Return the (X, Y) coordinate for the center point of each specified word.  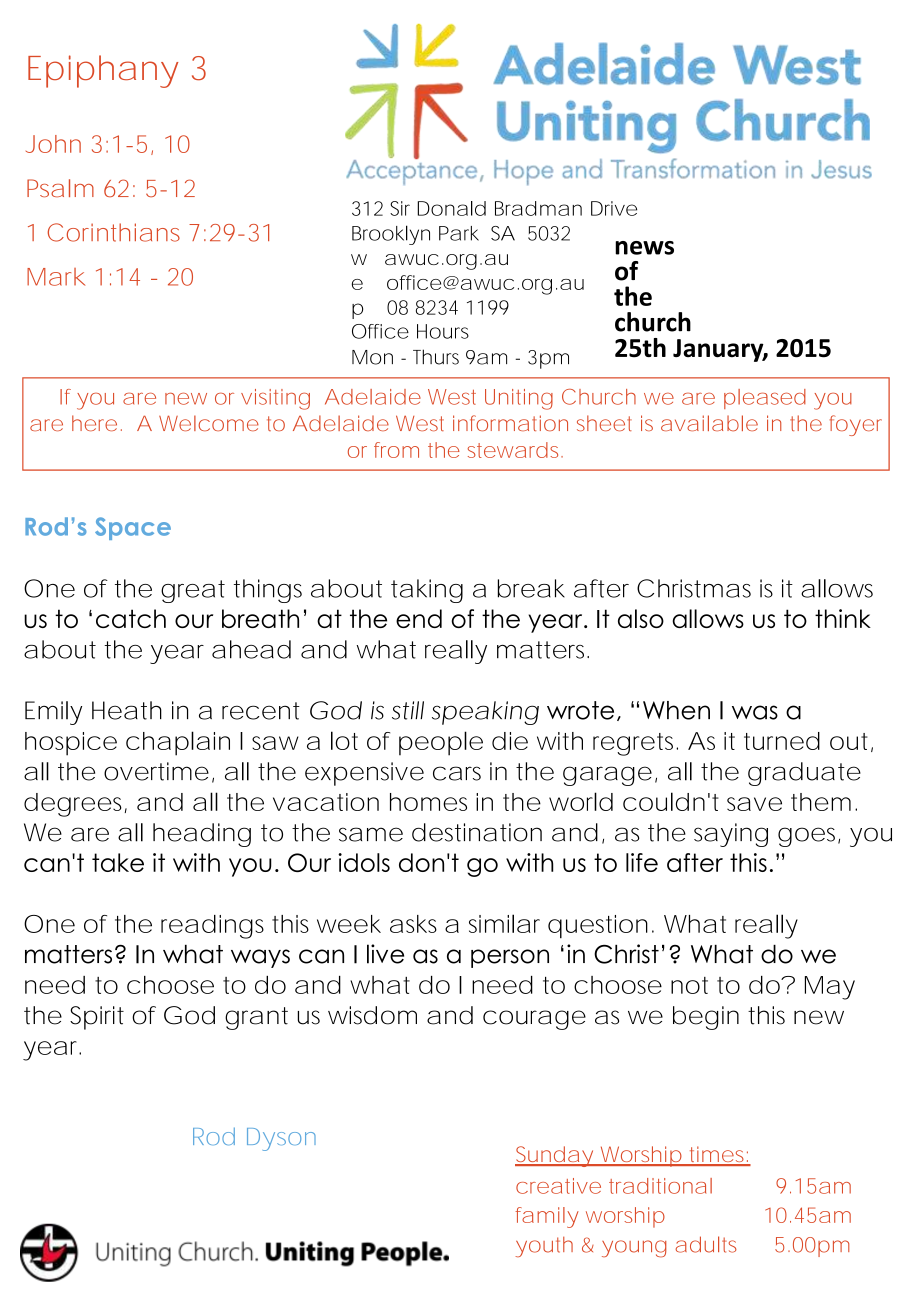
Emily (53, 713)
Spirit (97, 1018)
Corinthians (113, 232)
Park (459, 233)
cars (457, 773)
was (755, 712)
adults (706, 1244)
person (510, 958)
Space (133, 528)
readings (212, 927)
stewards (512, 450)
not (689, 985)
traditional (660, 1186)
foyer (856, 425)
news (644, 248)
